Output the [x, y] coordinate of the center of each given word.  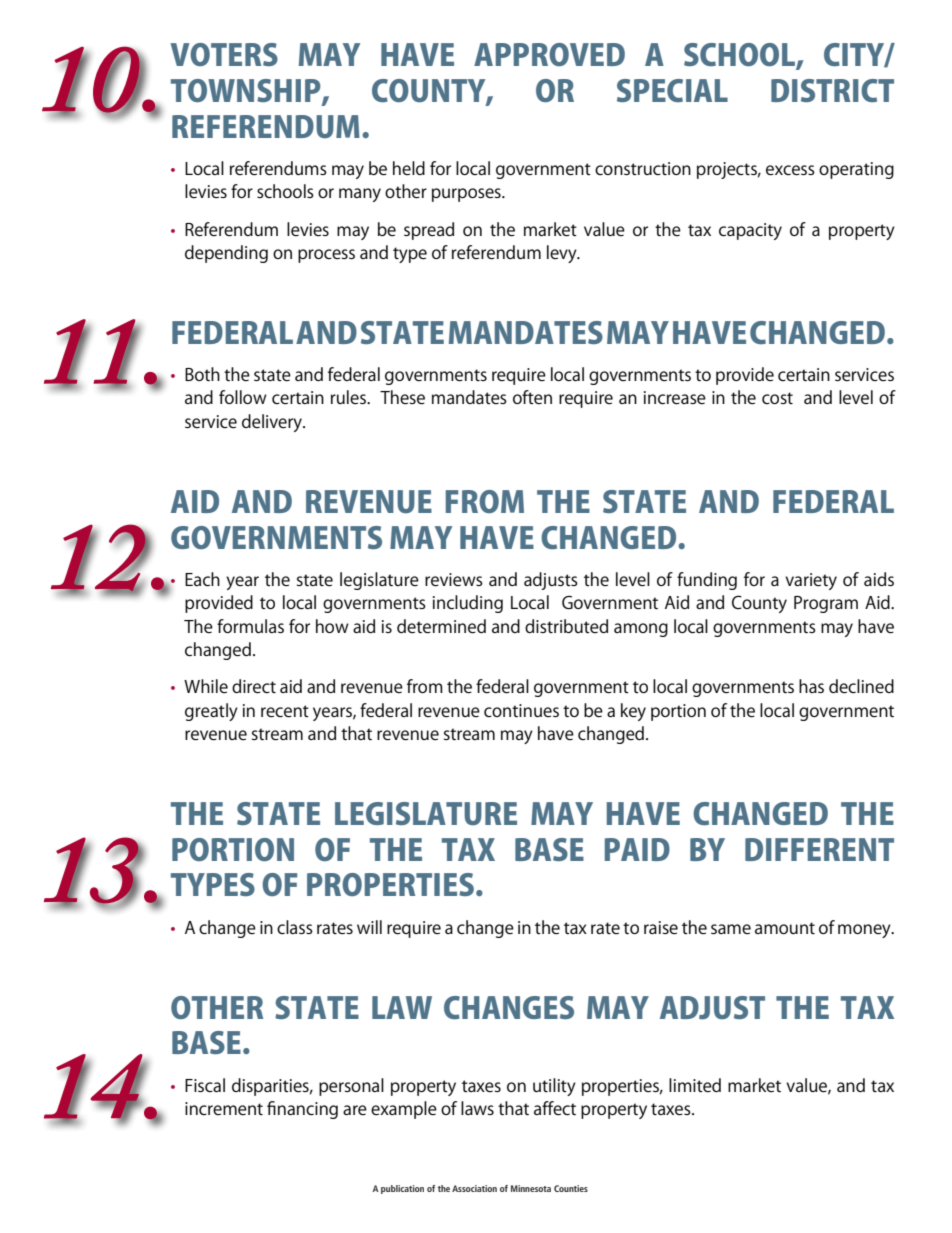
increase [675, 397]
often [532, 397]
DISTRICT [832, 90]
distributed [566, 626]
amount [785, 928]
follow [243, 397]
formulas [250, 626]
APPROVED [549, 54]
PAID [637, 849]
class [295, 927]
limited [695, 1085]
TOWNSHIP [247, 91]
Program [826, 604]
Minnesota [531, 1188]
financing [302, 1110]
